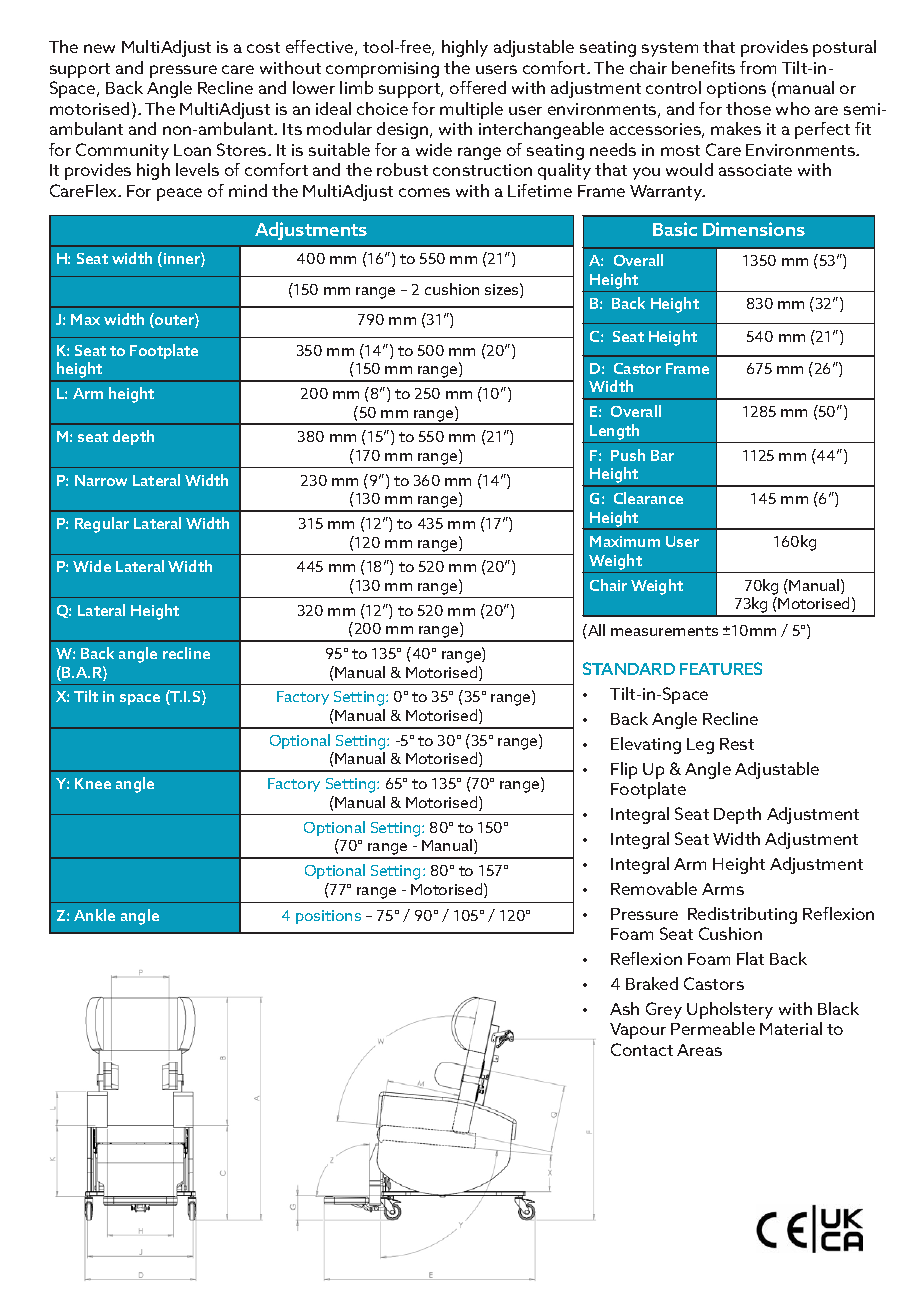  Describe the element at coordinates (758, 67) in the screenshot. I see `from` at that location.
